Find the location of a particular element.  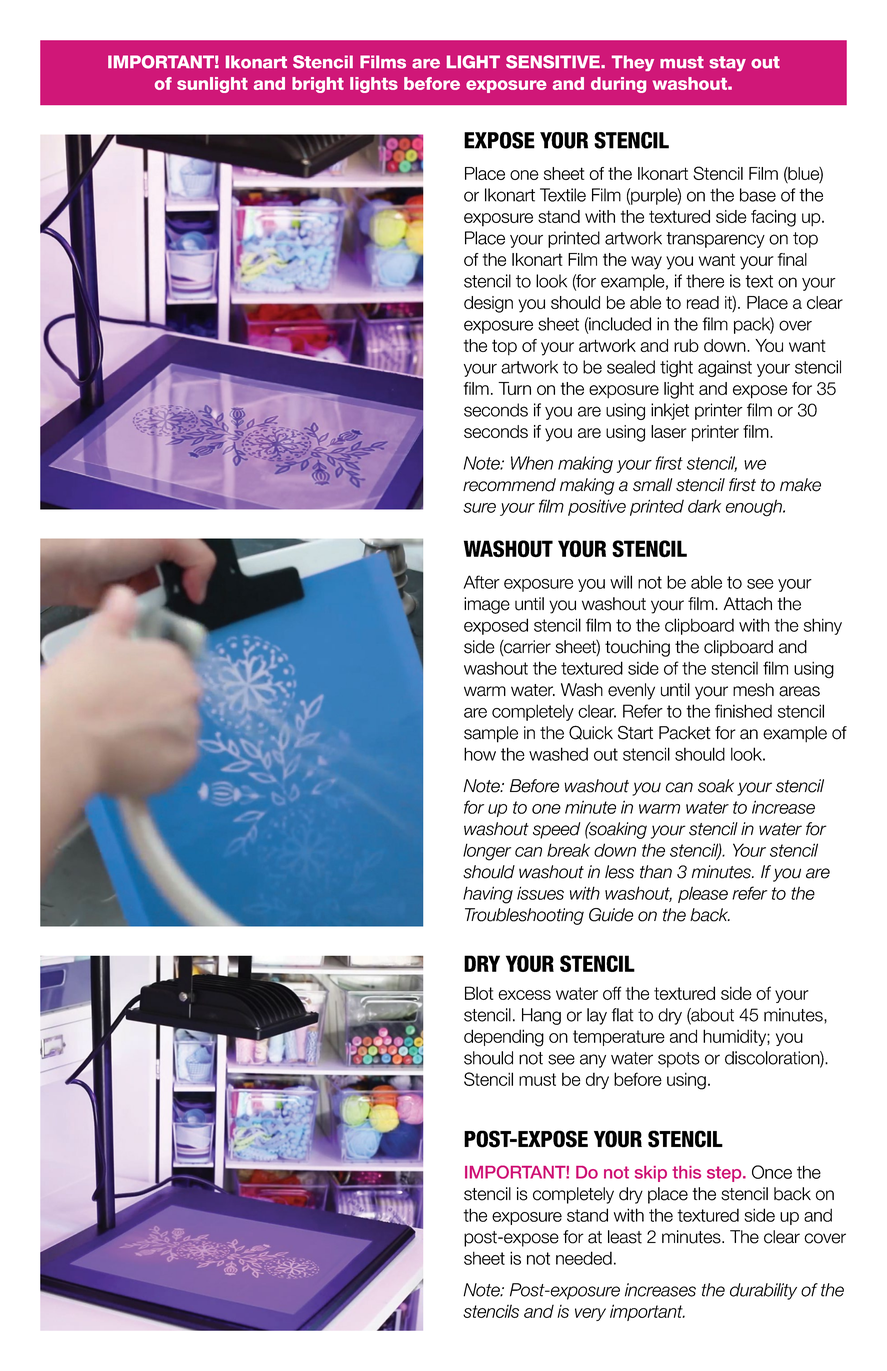

positive is located at coordinates (597, 507).
